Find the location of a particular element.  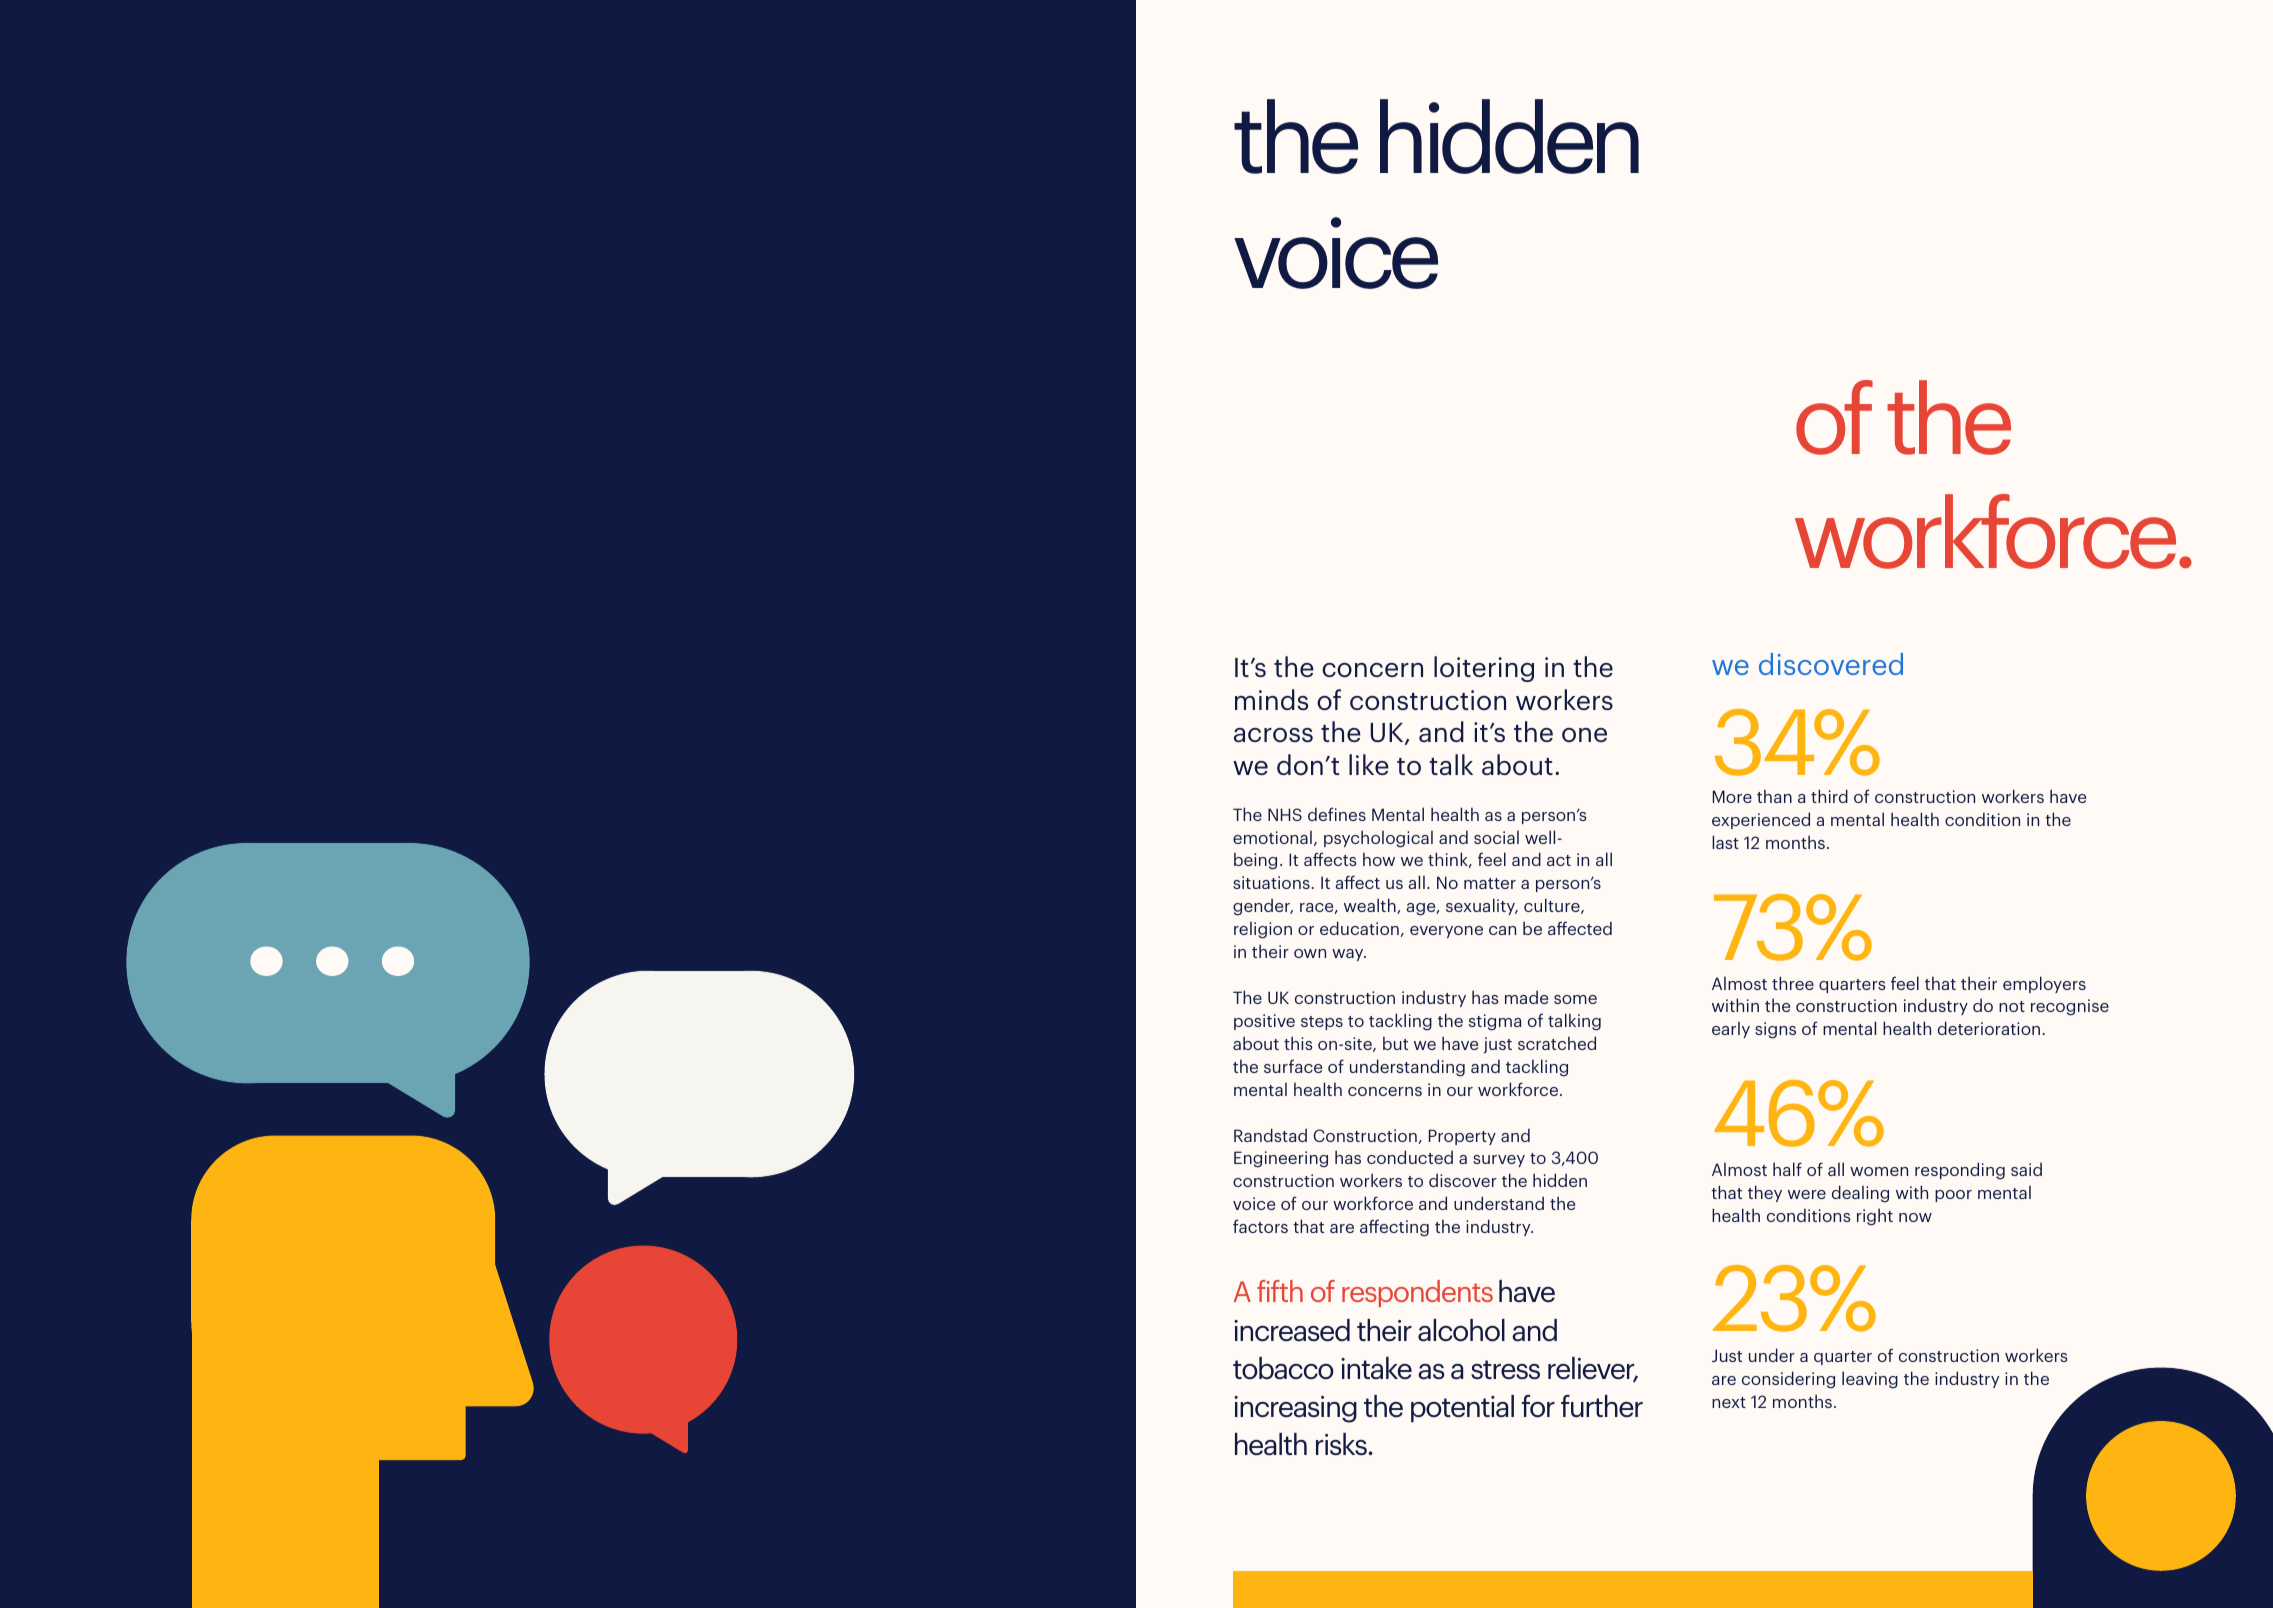

culture is located at coordinates (1553, 906).
